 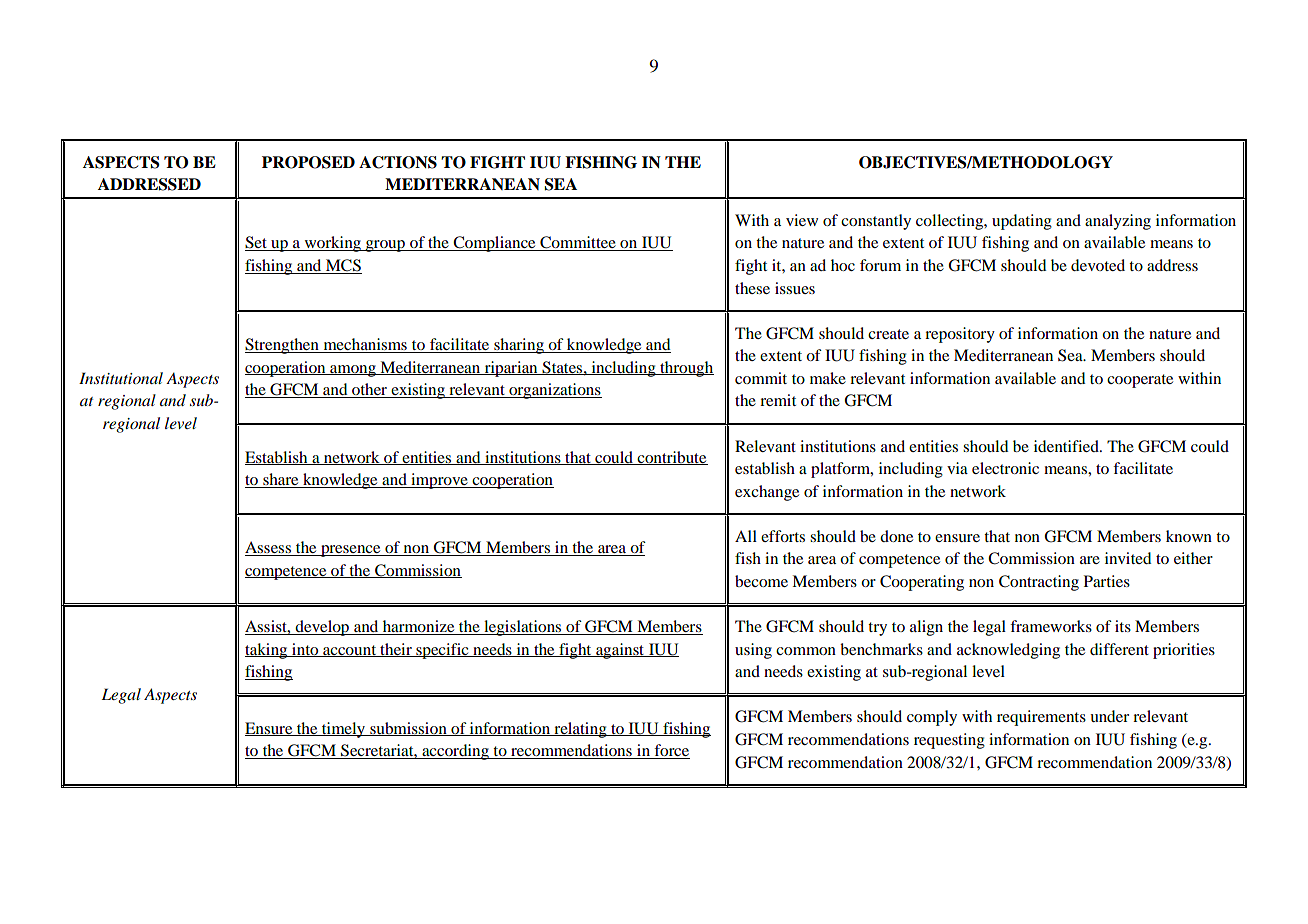 What do you see at coordinates (960, 335) in the image?
I see `repository` at bounding box center [960, 335].
